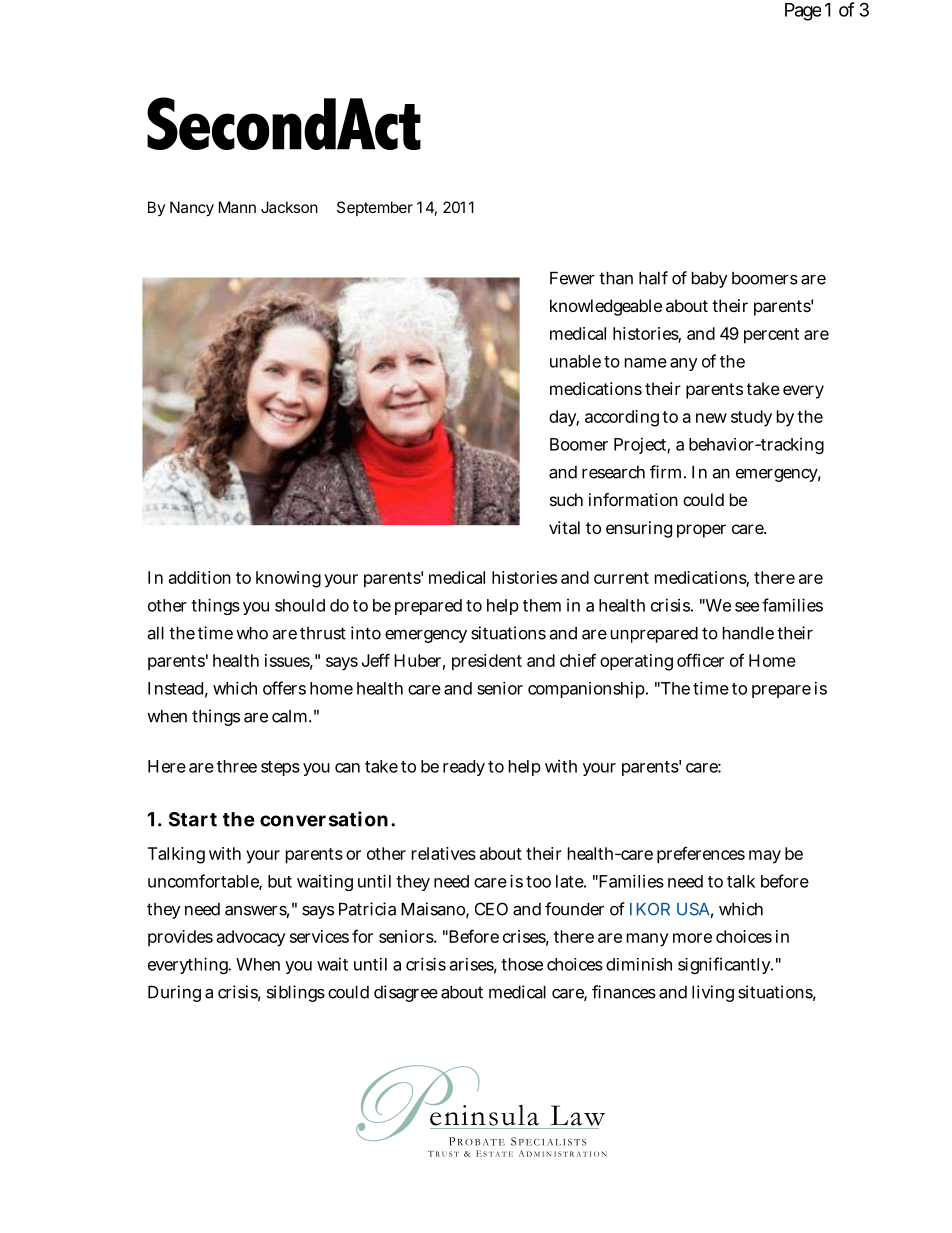 The height and width of the page is (1233, 952). I want to click on them, so click(542, 605).
